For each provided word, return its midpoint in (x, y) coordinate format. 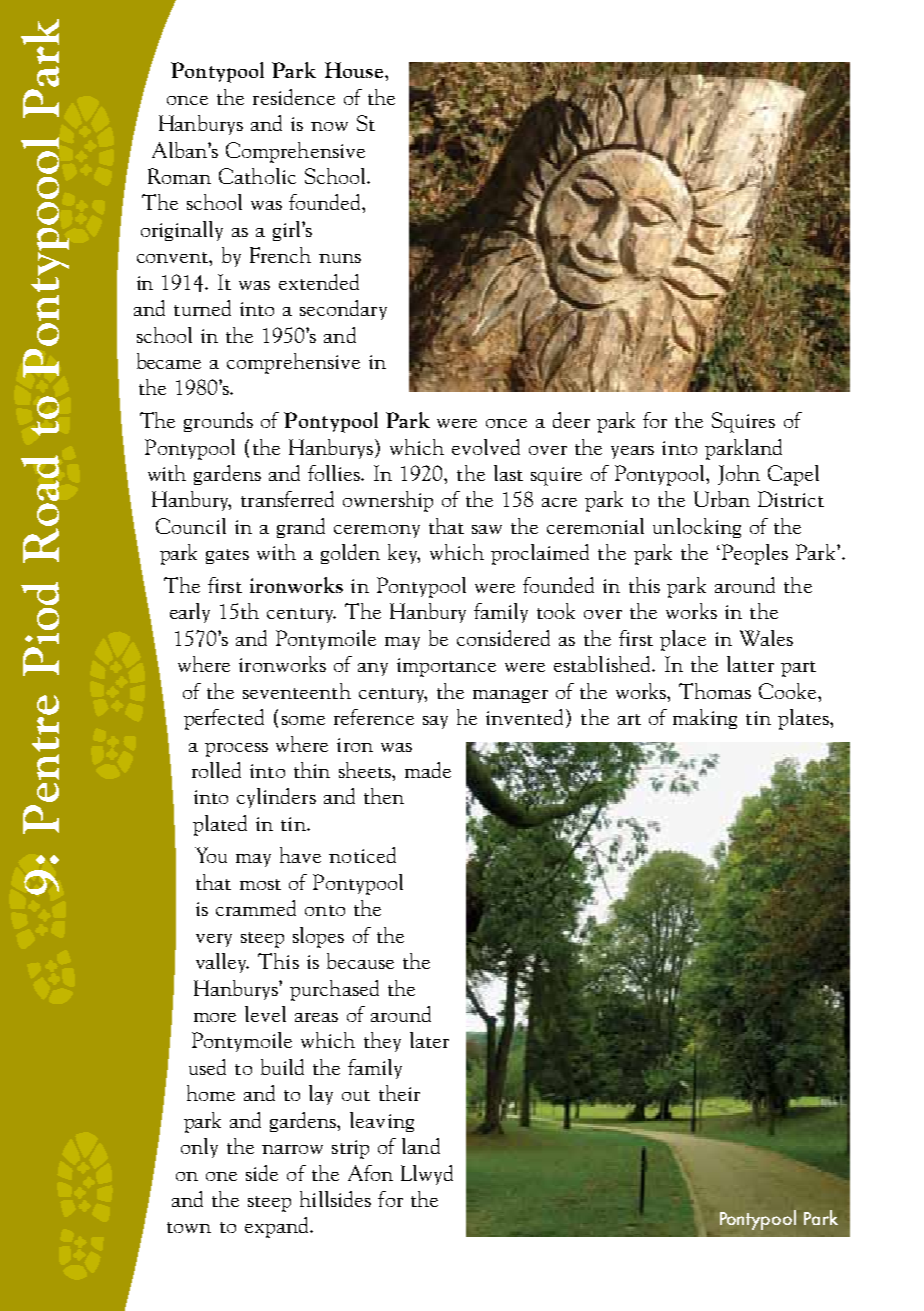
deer (571, 420)
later (429, 1040)
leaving (382, 1122)
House (355, 70)
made (428, 770)
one (221, 1176)
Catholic (257, 176)
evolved (486, 447)
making (705, 719)
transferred (287, 499)
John (739, 475)
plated (220, 825)
